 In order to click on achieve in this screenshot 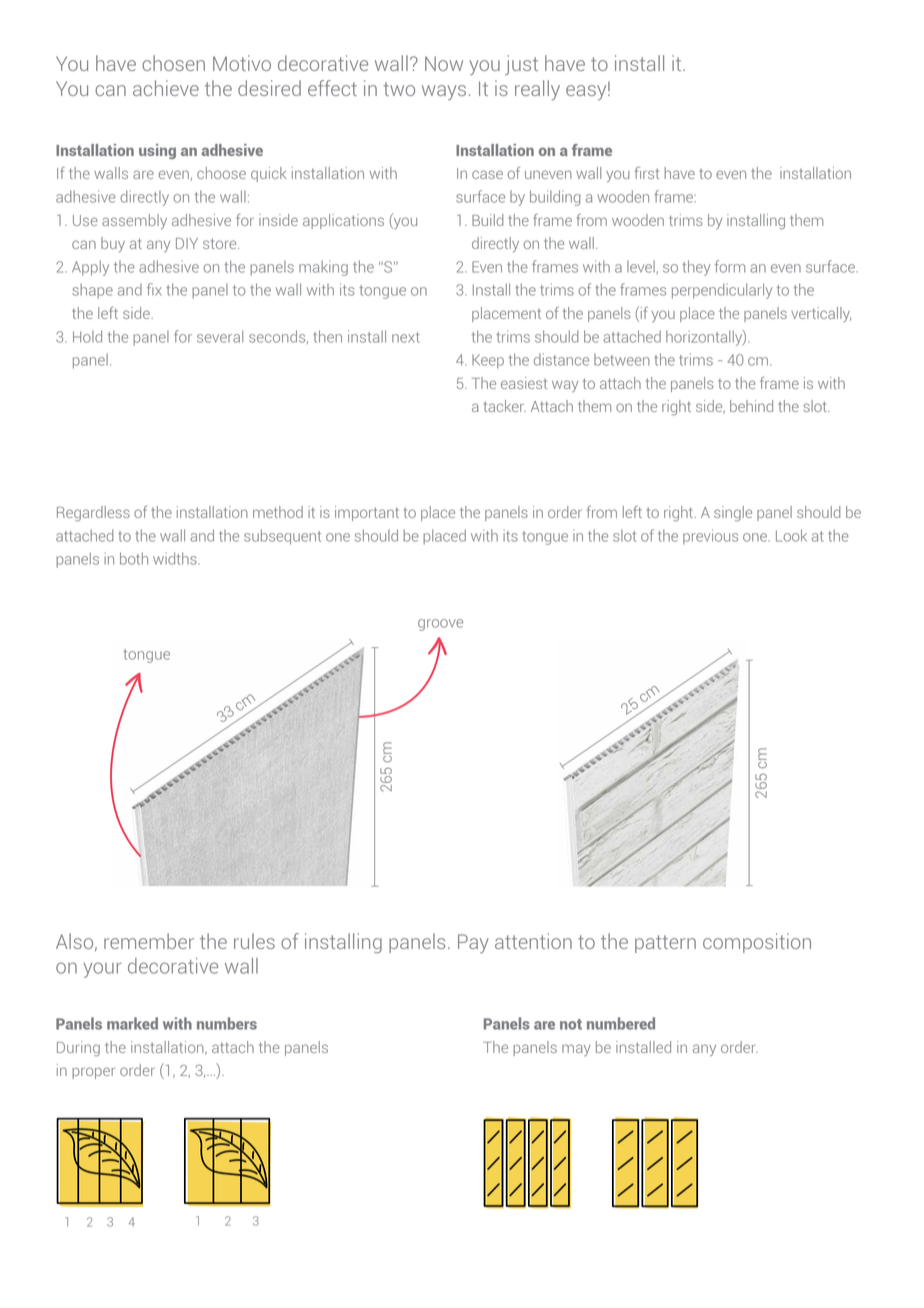, I will do `click(166, 88)`.
